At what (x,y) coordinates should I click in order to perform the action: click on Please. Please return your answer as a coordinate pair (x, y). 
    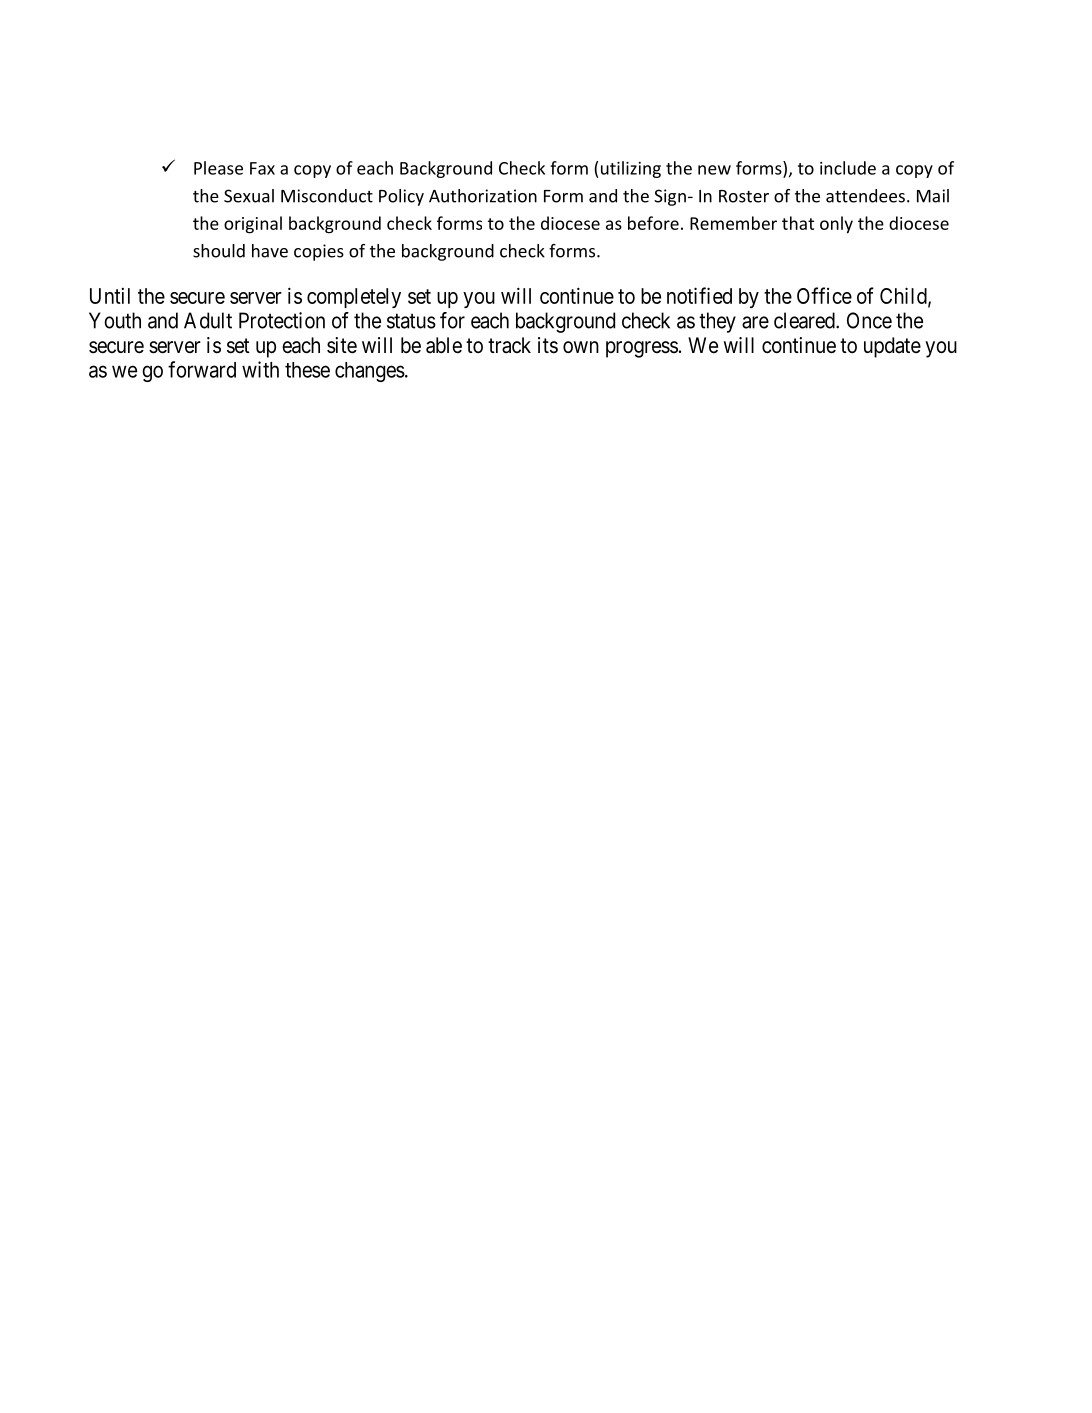
    Looking at the image, I should click on (218, 168).
